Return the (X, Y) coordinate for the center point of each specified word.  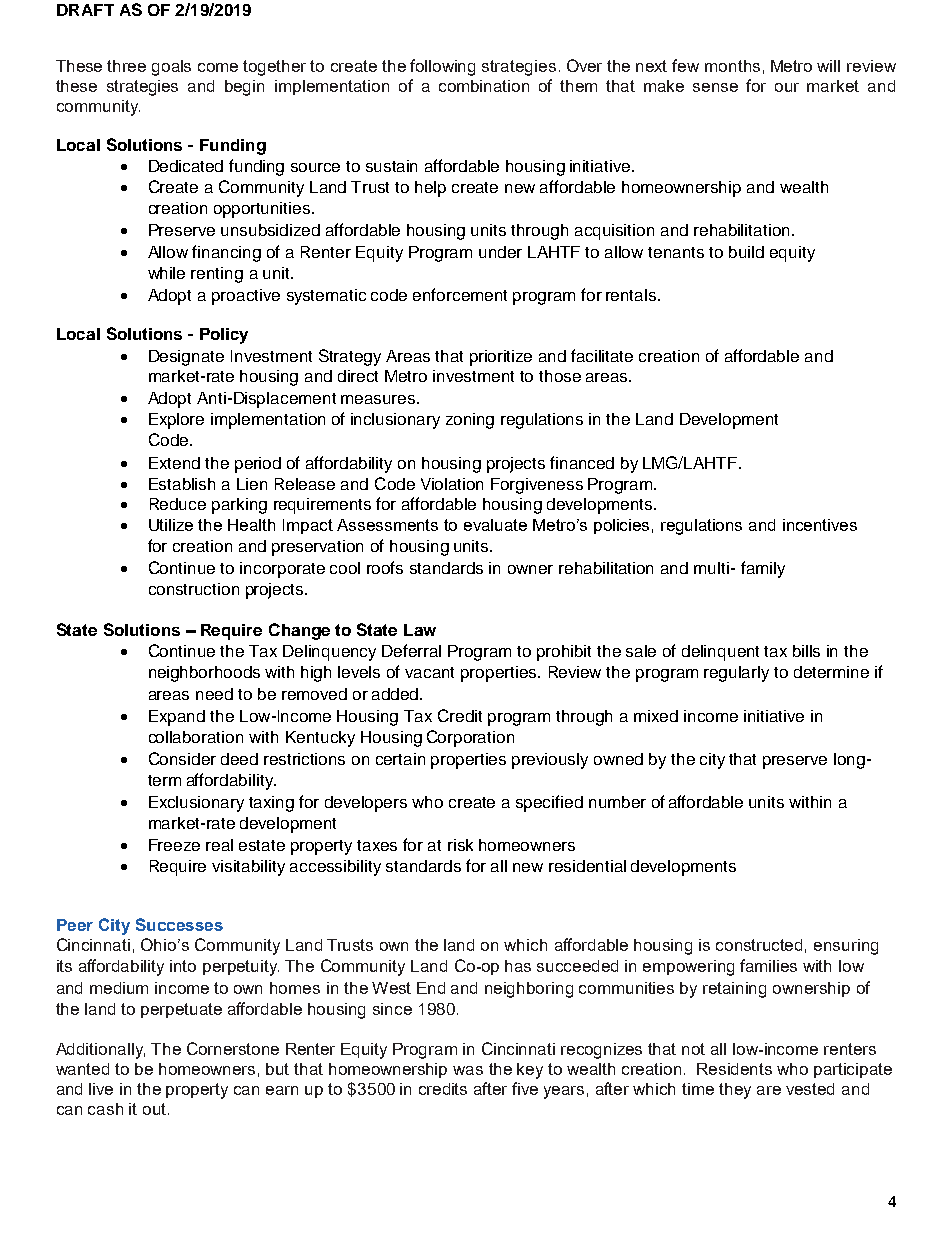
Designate (186, 358)
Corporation (470, 738)
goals (171, 68)
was (468, 1070)
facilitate (602, 355)
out (156, 1109)
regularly (736, 674)
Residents (734, 1069)
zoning (470, 421)
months (732, 66)
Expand (177, 718)
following (442, 67)
